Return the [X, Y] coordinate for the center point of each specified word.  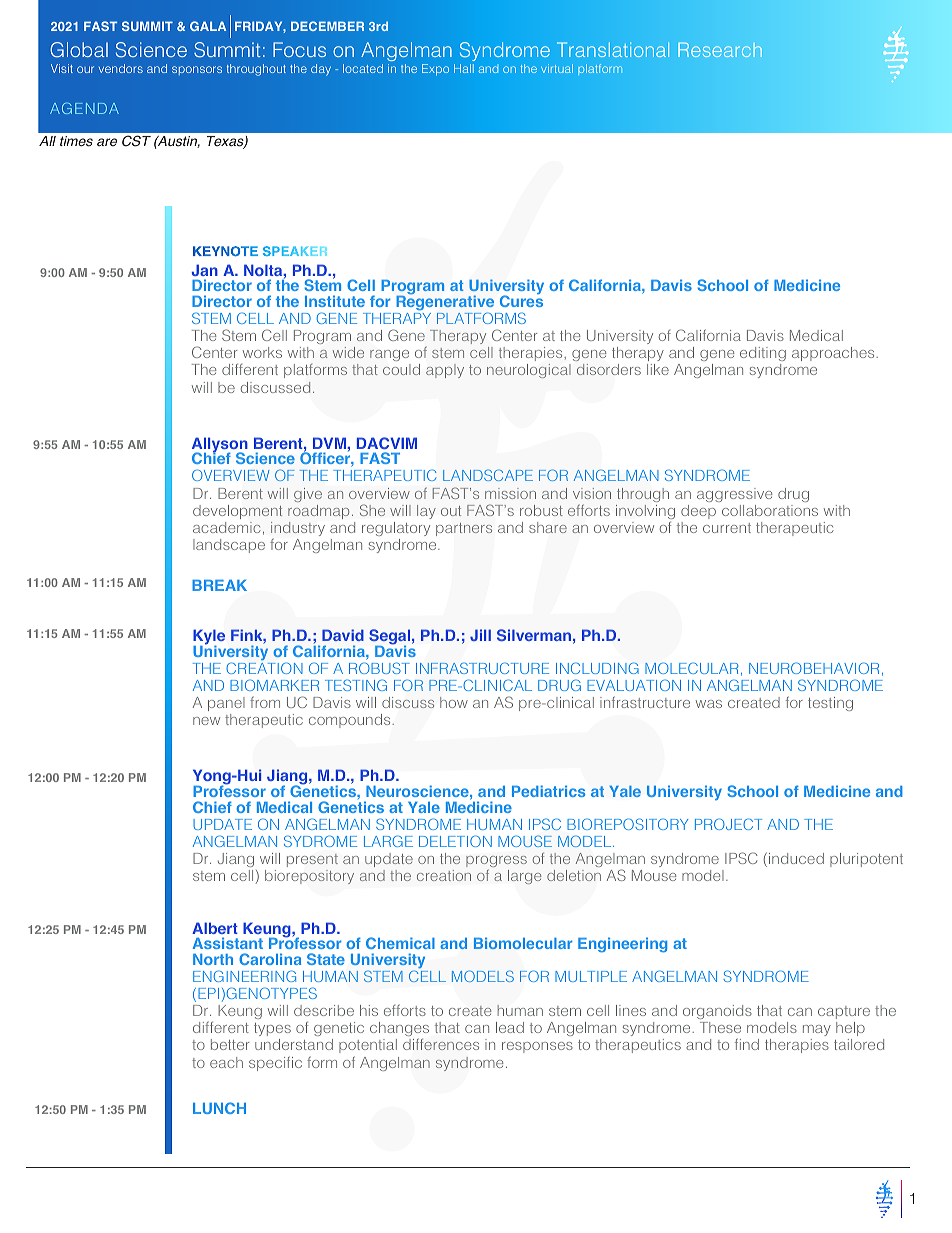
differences [441, 1044]
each [226, 1062]
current [727, 528]
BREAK [219, 585]
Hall [464, 68]
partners [464, 529]
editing [763, 356]
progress [496, 863]
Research [720, 50]
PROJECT [728, 824]
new [206, 721]
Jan [205, 270]
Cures [521, 300]
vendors [121, 68]
